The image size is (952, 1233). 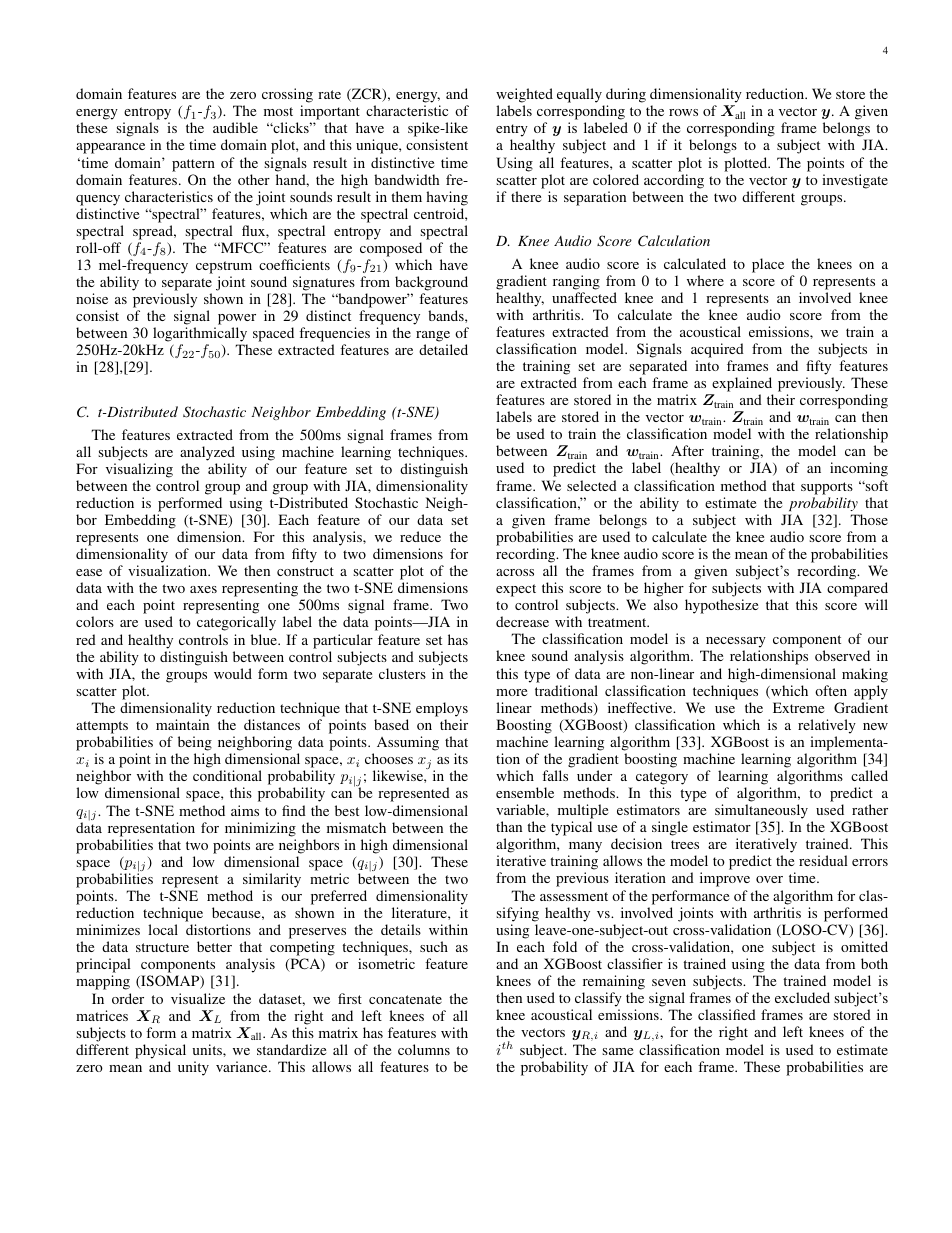 I want to click on excluded, so click(x=802, y=997).
